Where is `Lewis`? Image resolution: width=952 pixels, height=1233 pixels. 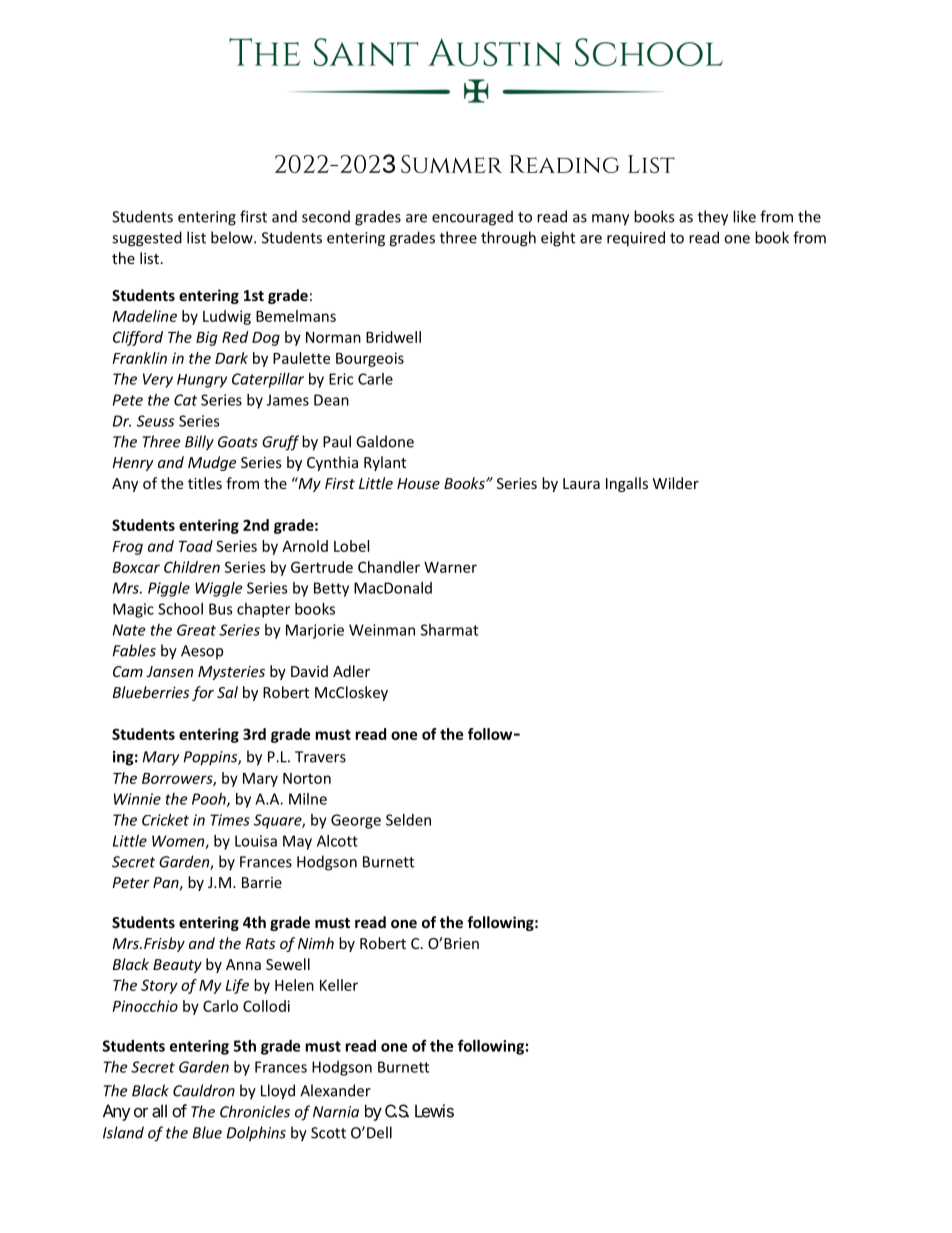 Lewis is located at coordinates (434, 1111).
